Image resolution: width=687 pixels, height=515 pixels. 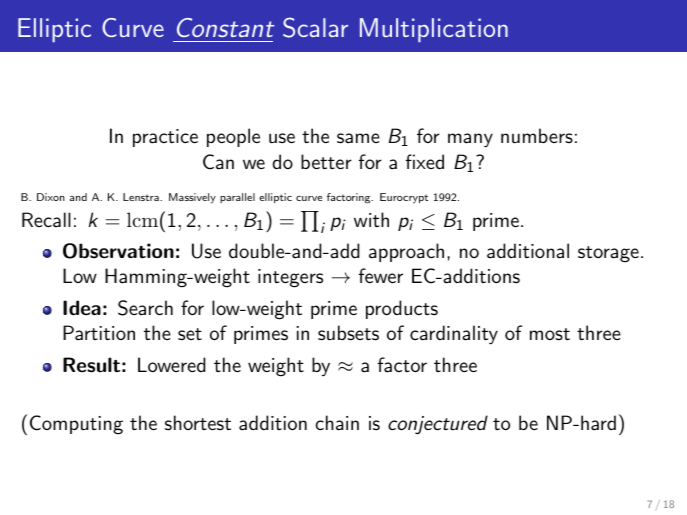 What do you see at coordinates (608, 254) in the page?
I see `storage` at bounding box center [608, 254].
